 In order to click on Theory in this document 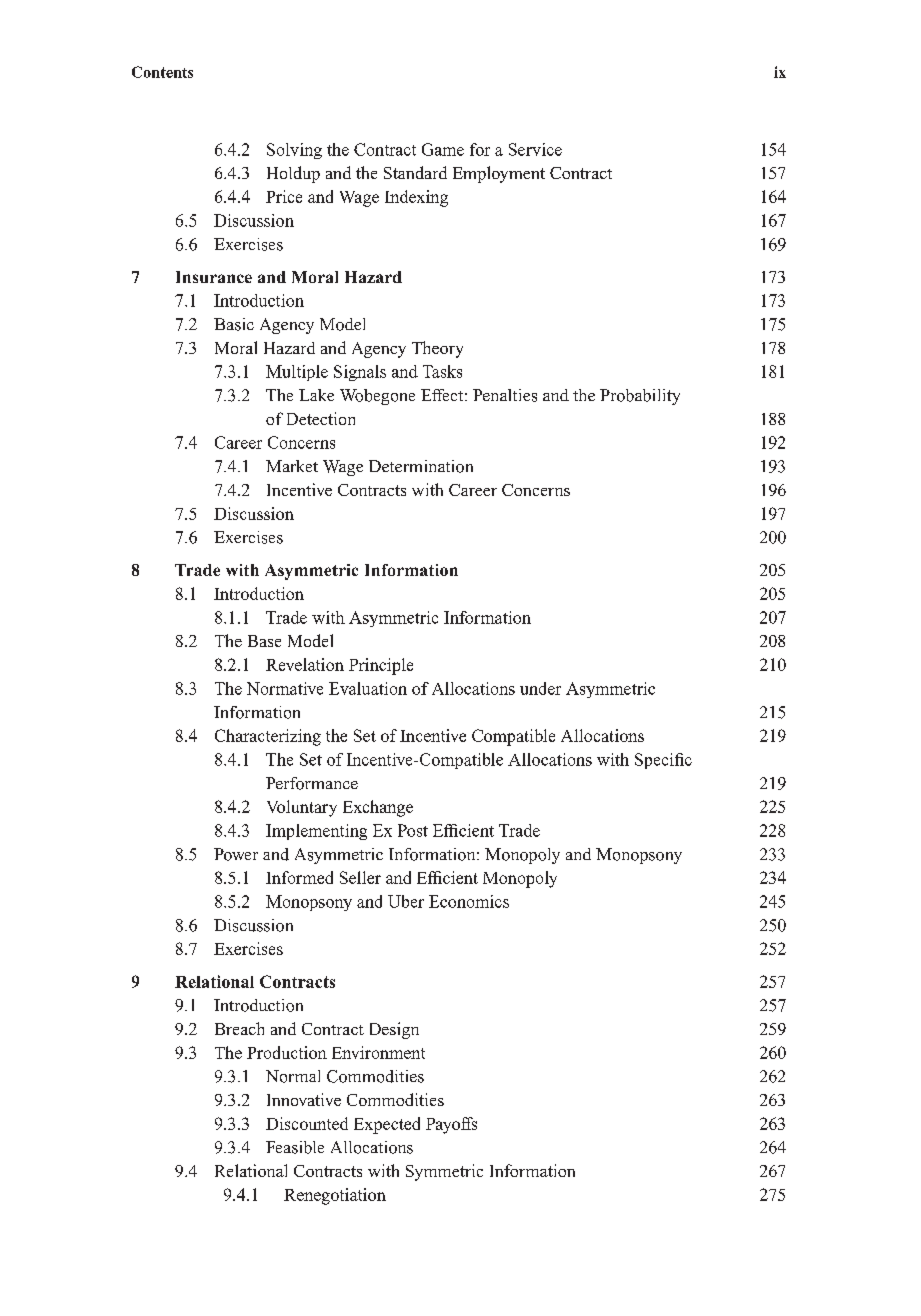, I will do `click(437, 349)`.
